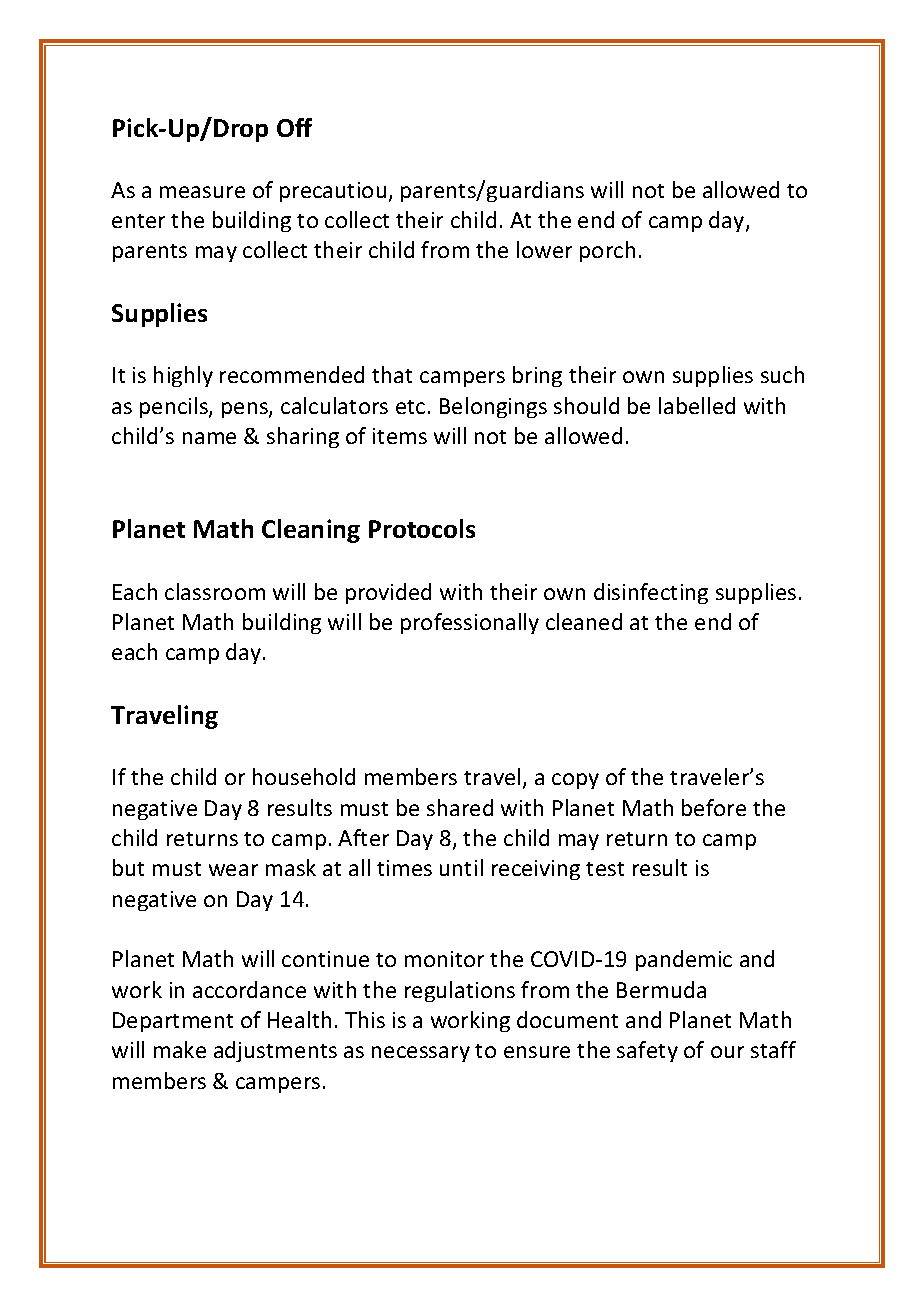  Describe the element at coordinates (470, 623) in the screenshot. I see `professionally` at that location.
